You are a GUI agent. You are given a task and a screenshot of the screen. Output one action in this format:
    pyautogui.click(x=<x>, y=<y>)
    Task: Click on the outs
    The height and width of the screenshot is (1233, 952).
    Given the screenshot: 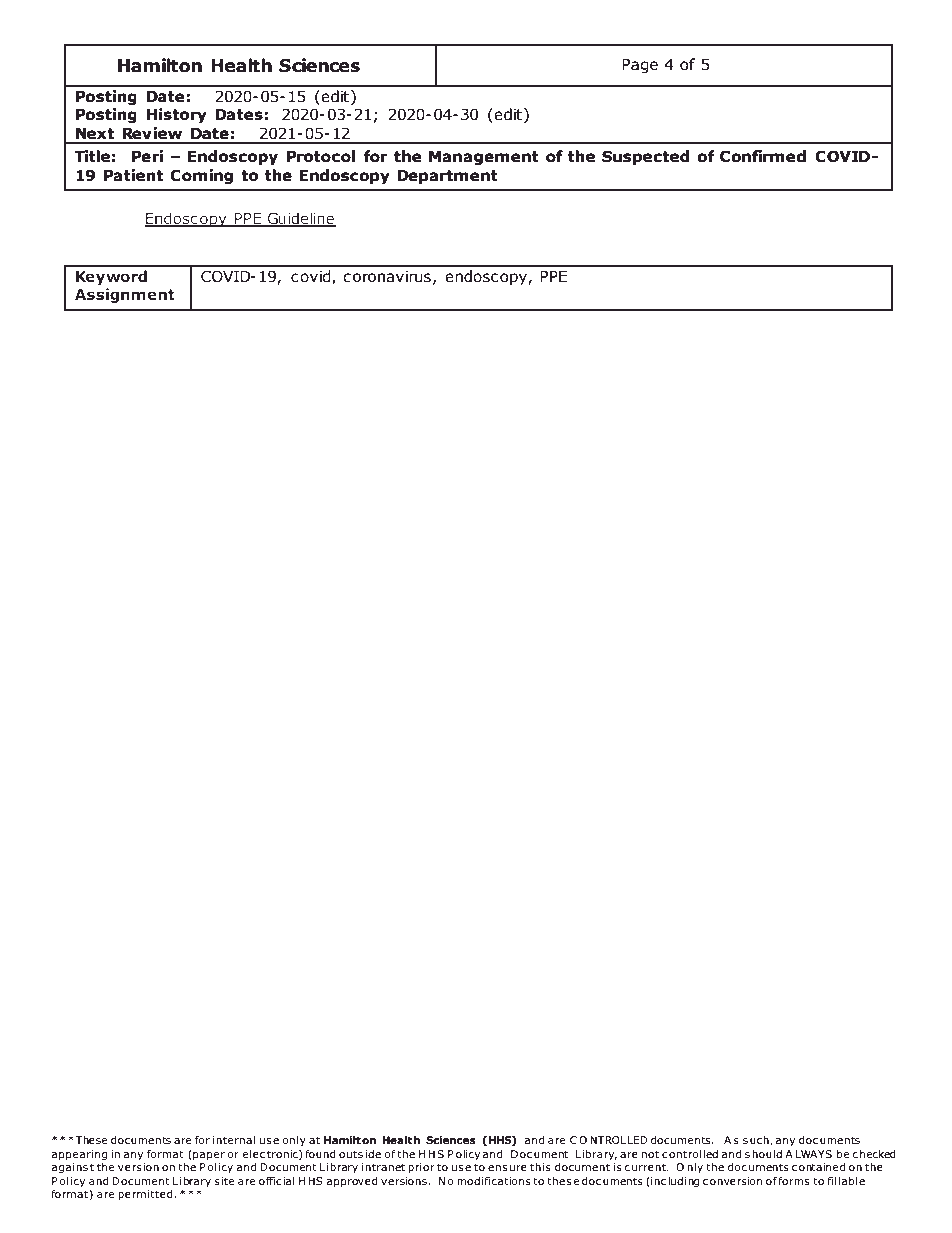 What is the action you would take?
    pyautogui.click(x=351, y=1154)
